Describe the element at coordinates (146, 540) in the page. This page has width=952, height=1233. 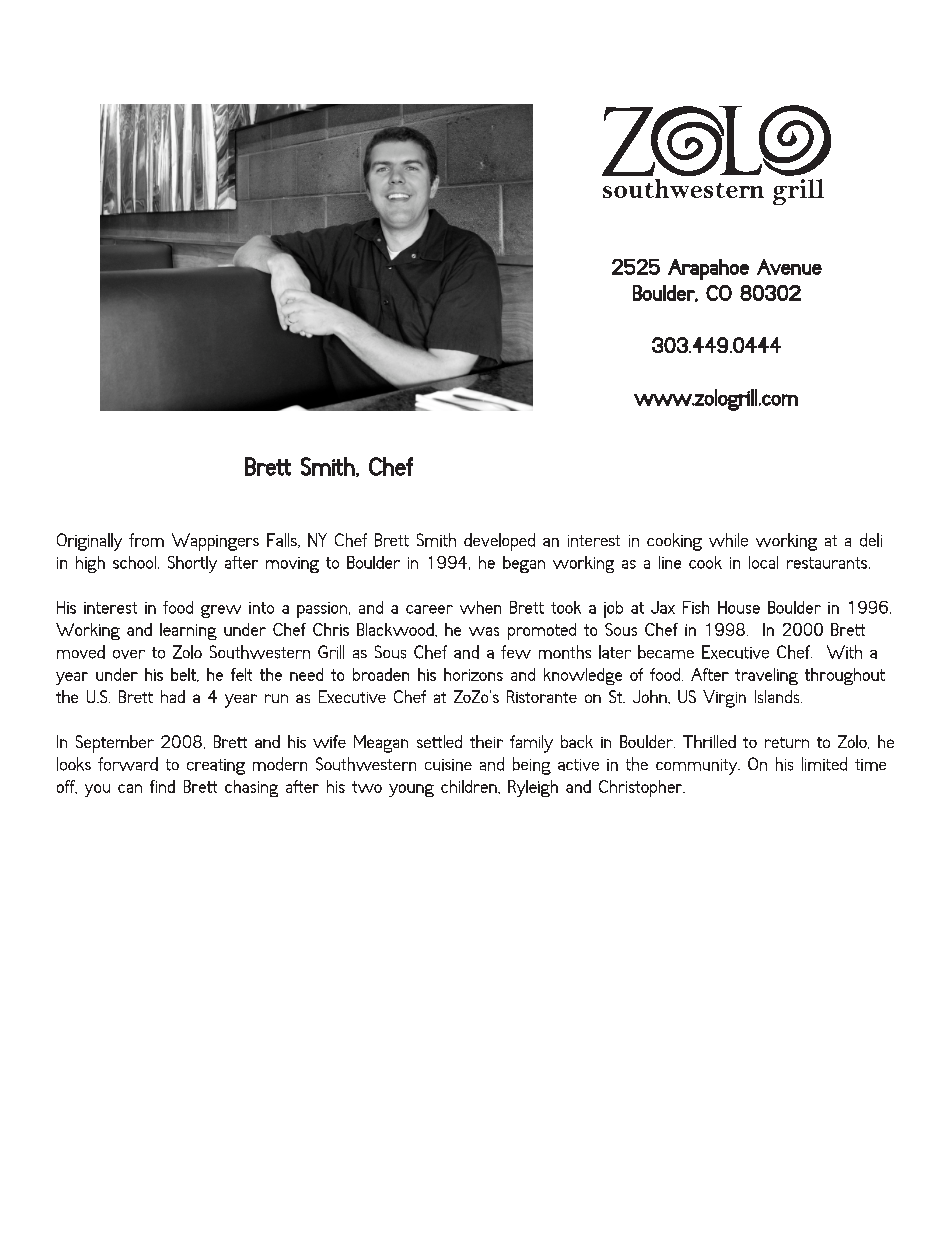
I see `from` at that location.
